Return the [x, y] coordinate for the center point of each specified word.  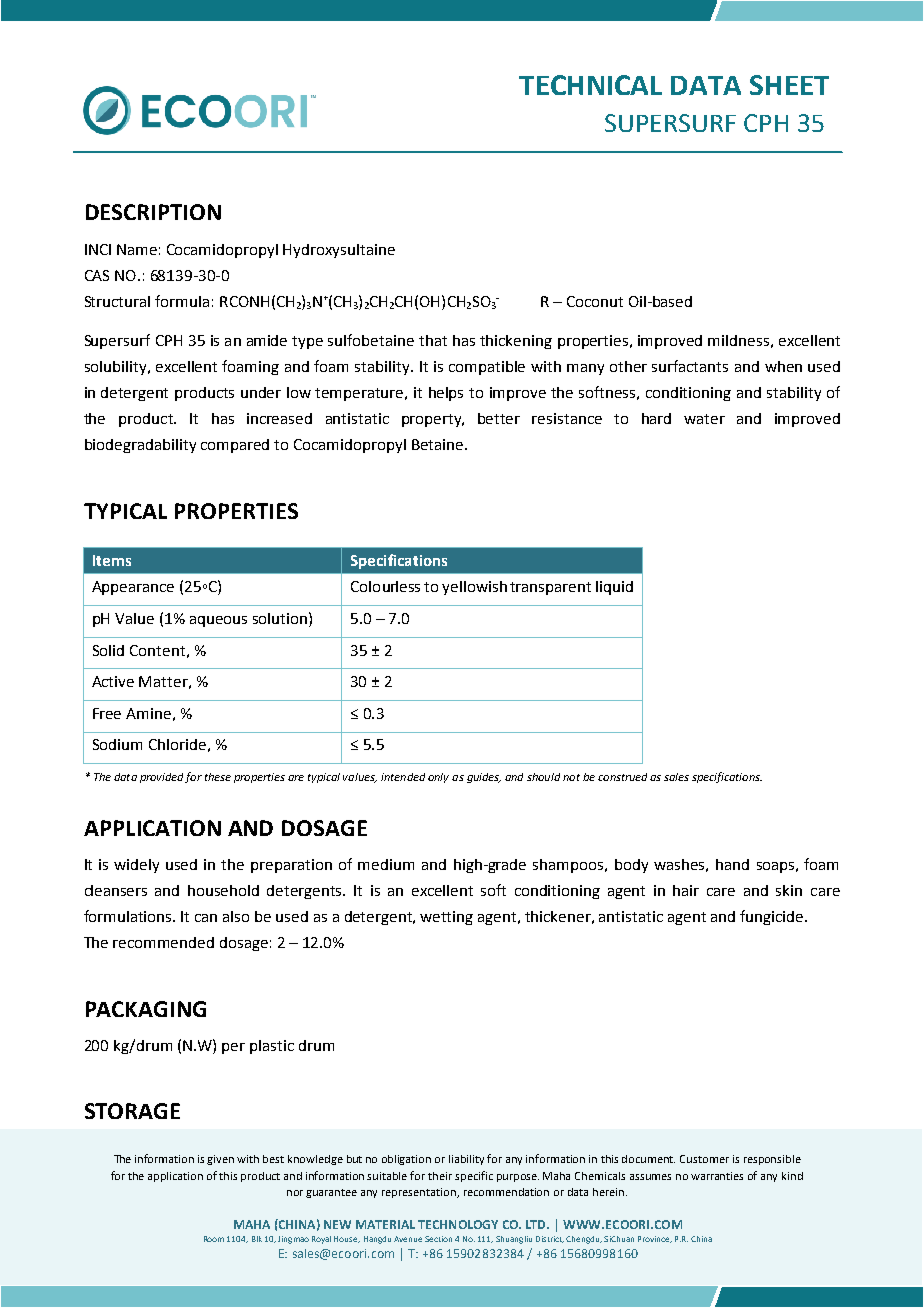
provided [161, 778]
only [438, 778]
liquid [614, 588]
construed [622, 777]
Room [214, 1239]
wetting [446, 918]
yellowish [474, 588]
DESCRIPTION [153, 212]
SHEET [789, 85]
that [433, 340]
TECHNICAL [590, 85]
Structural [117, 301]
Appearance [133, 588]
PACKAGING [146, 1009]
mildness [738, 340]
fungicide [773, 917]
